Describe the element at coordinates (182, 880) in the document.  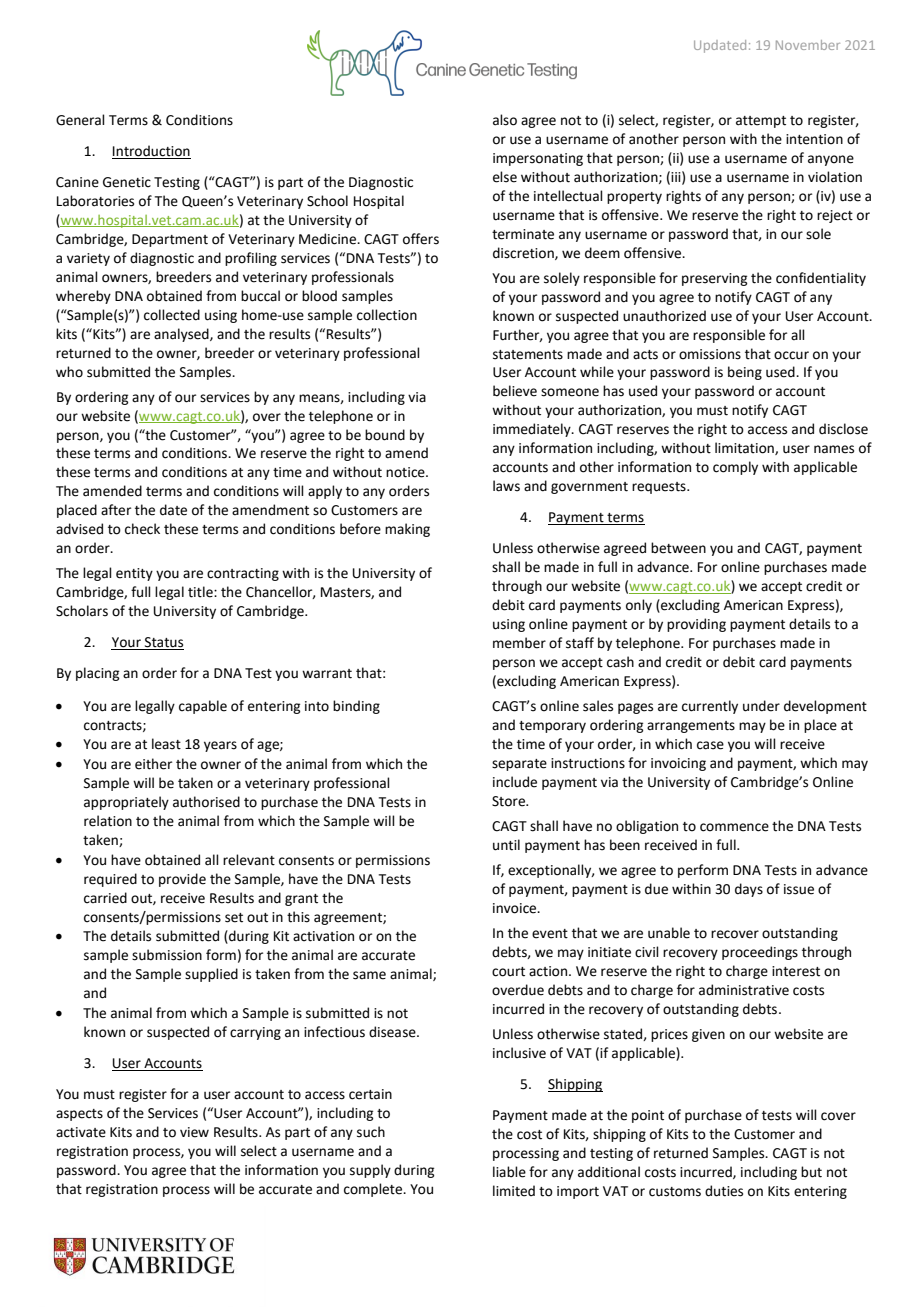
I see `provide` at that location.
